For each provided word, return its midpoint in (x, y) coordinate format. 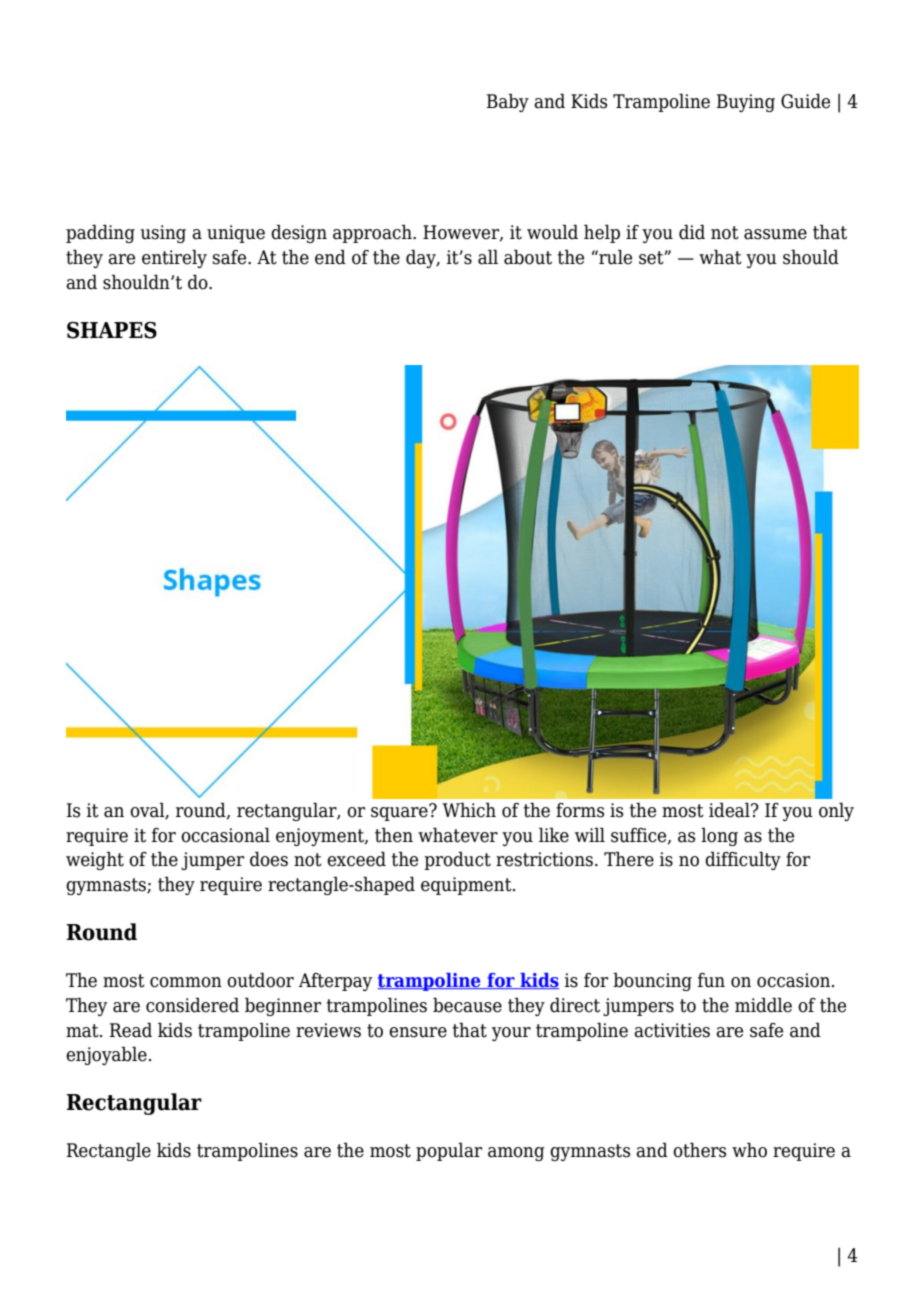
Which (469, 810)
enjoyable (106, 1055)
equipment (467, 886)
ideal (730, 810)
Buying (745, 103)
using (163, 234)
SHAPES (112, 330)
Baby (507, 102)
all (488, 257)
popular (449, 1151)
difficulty (743, 860)
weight (95, 860)
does (269, 859)
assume (775, 234)
